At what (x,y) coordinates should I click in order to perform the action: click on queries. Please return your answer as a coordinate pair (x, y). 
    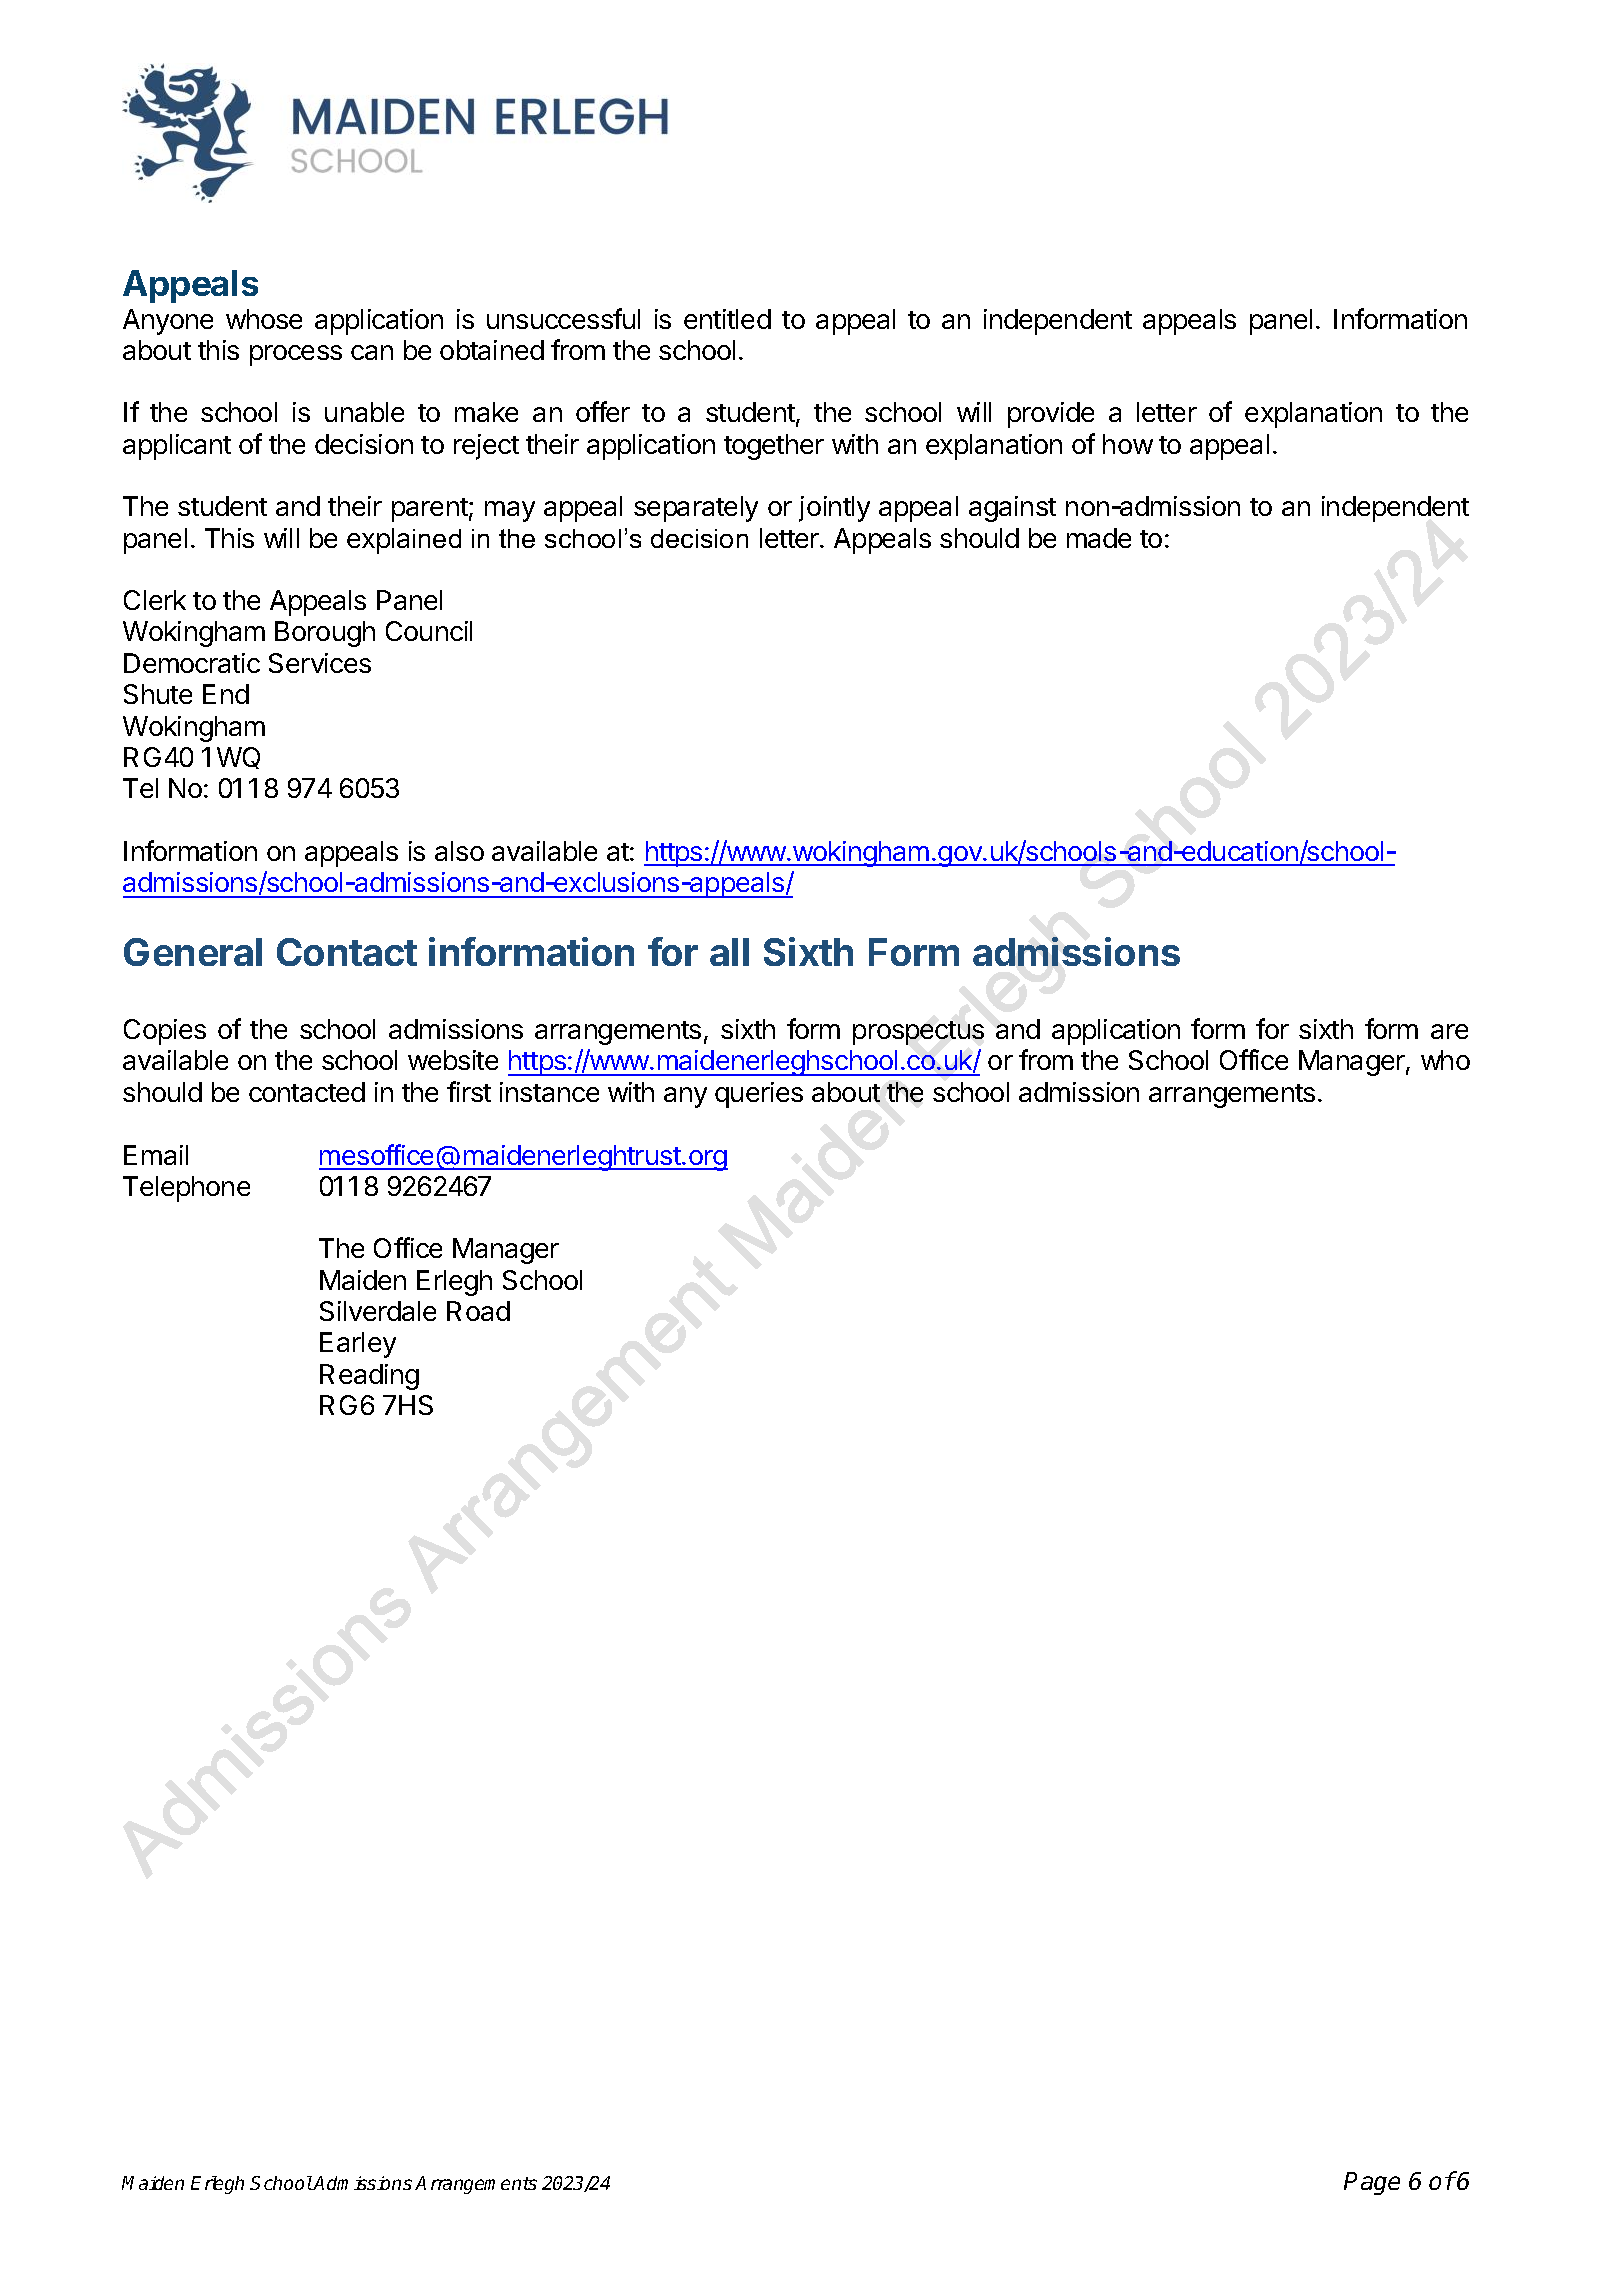
    Looking at the image, I should click on (759, 1095).
